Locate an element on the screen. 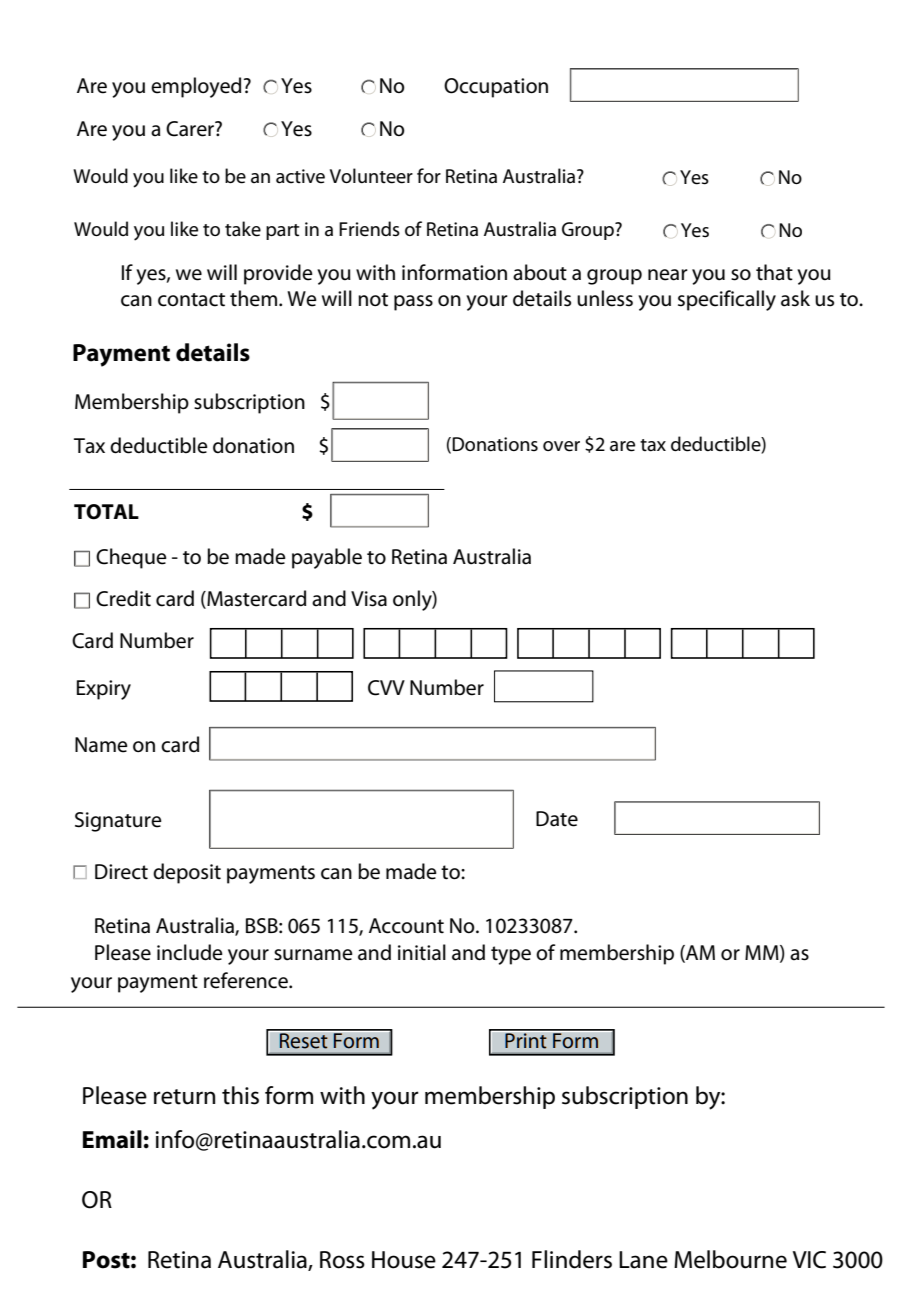  Carer is located at coordinates (191, 129).
